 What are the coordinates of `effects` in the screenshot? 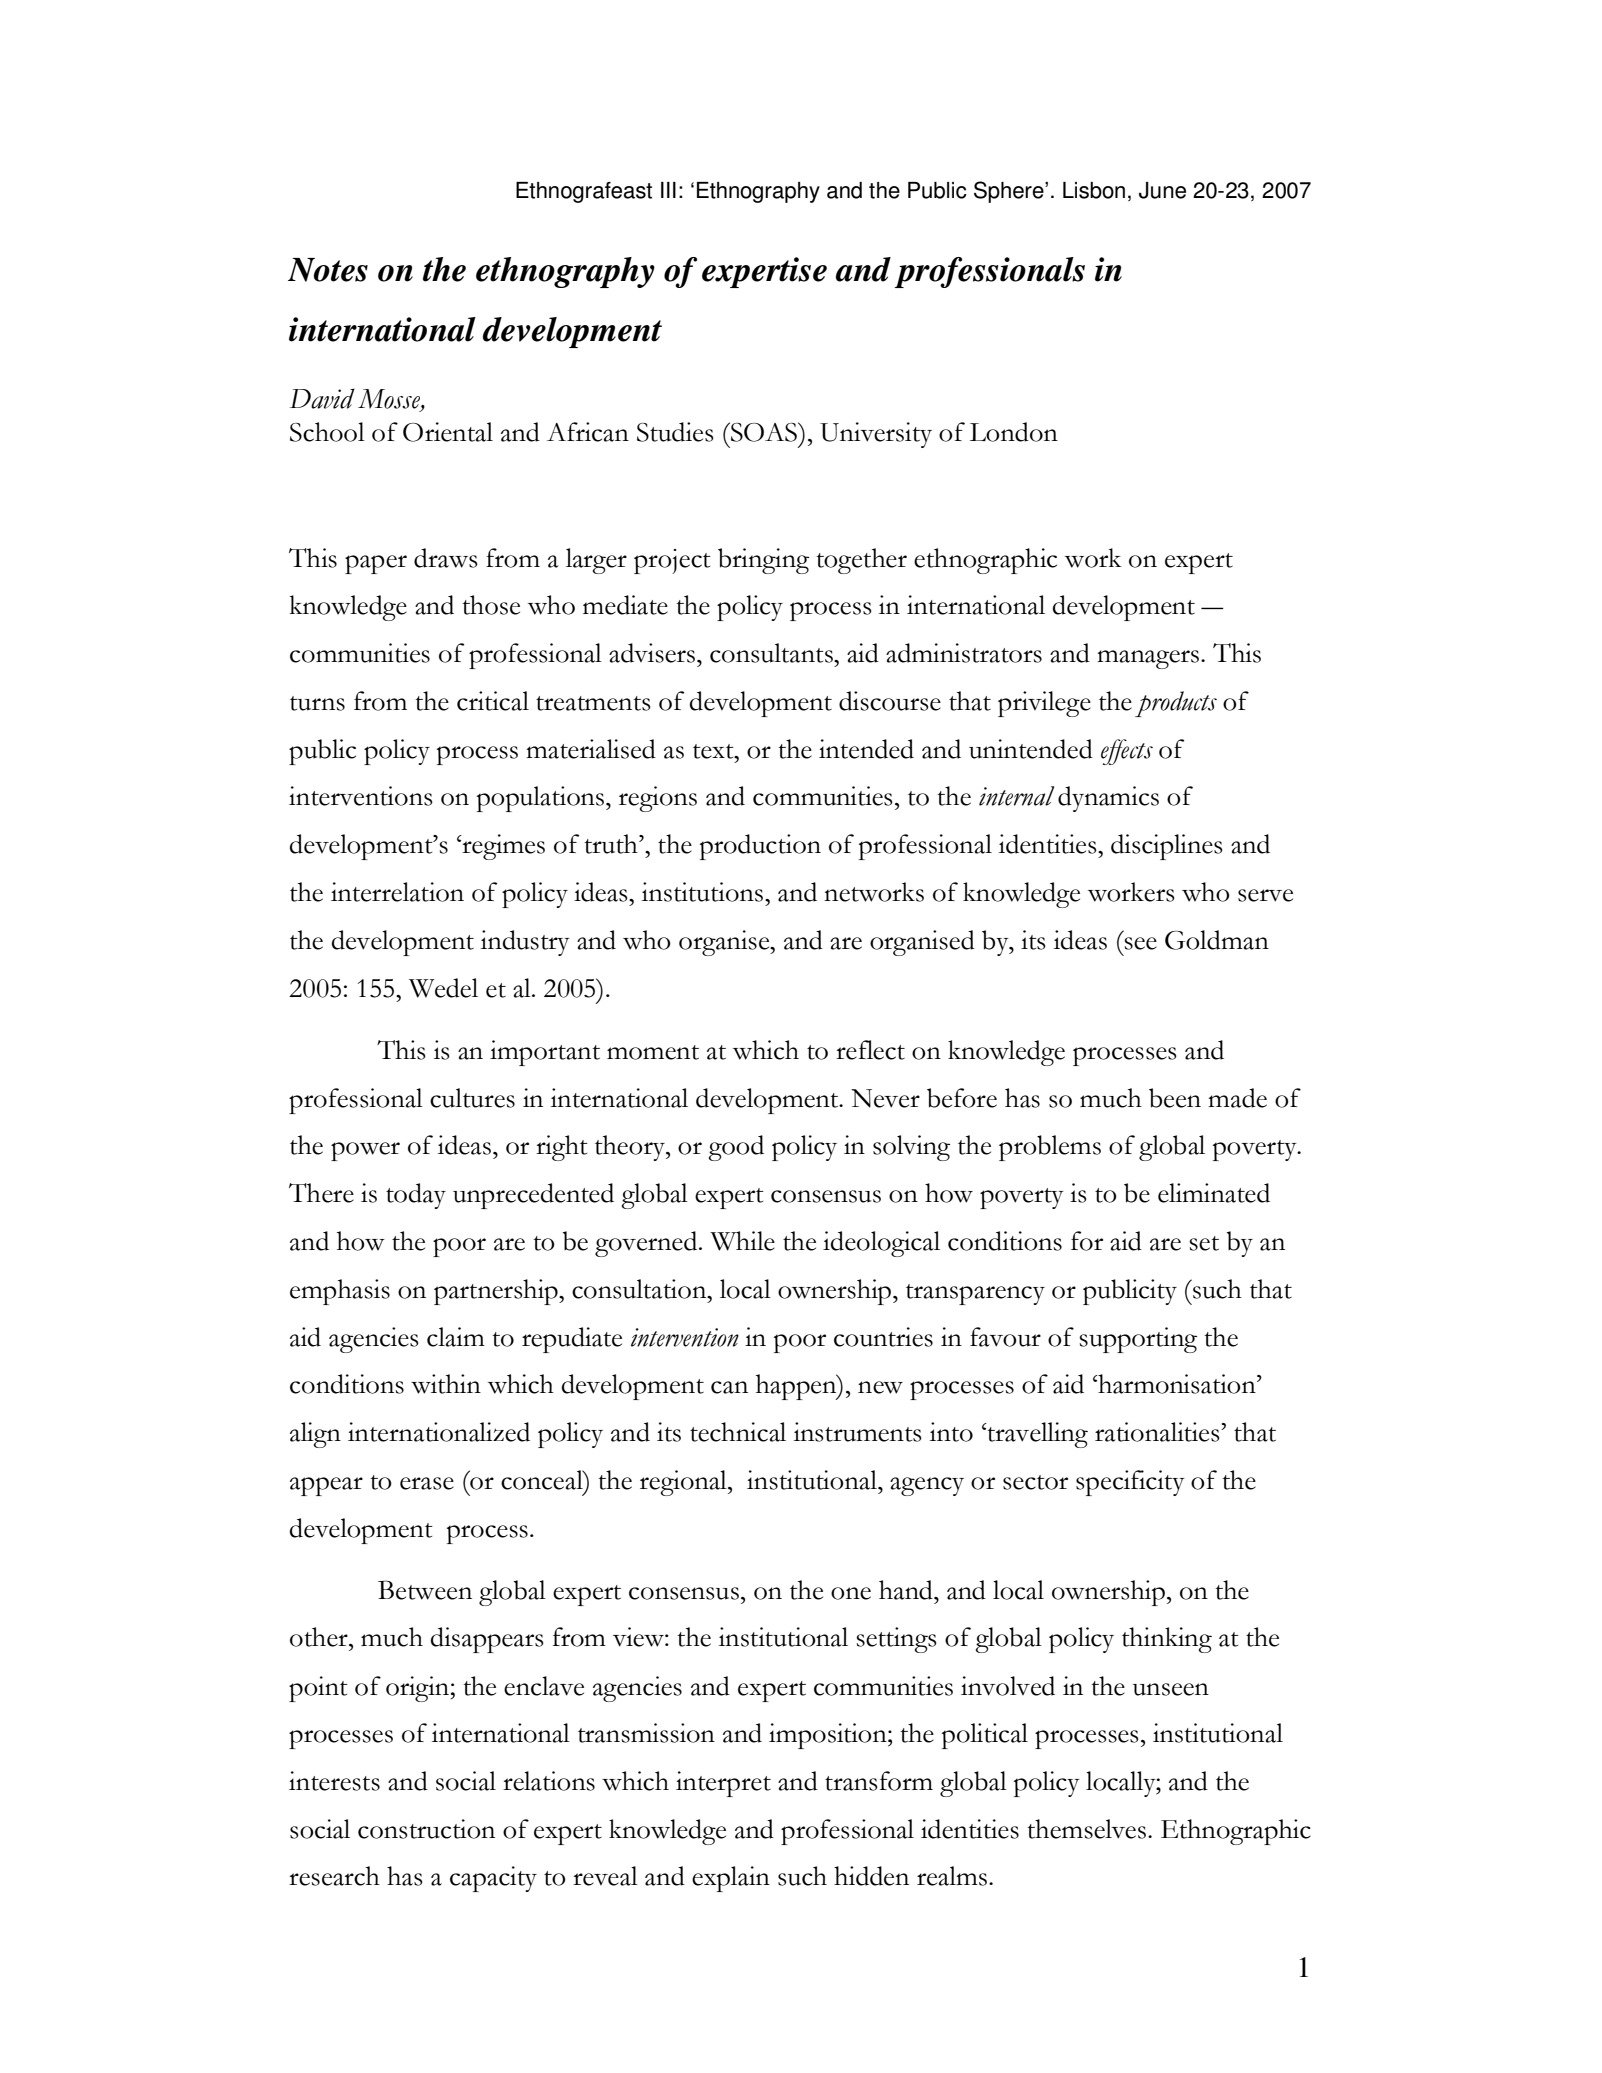 It's located at (1127, 752).
